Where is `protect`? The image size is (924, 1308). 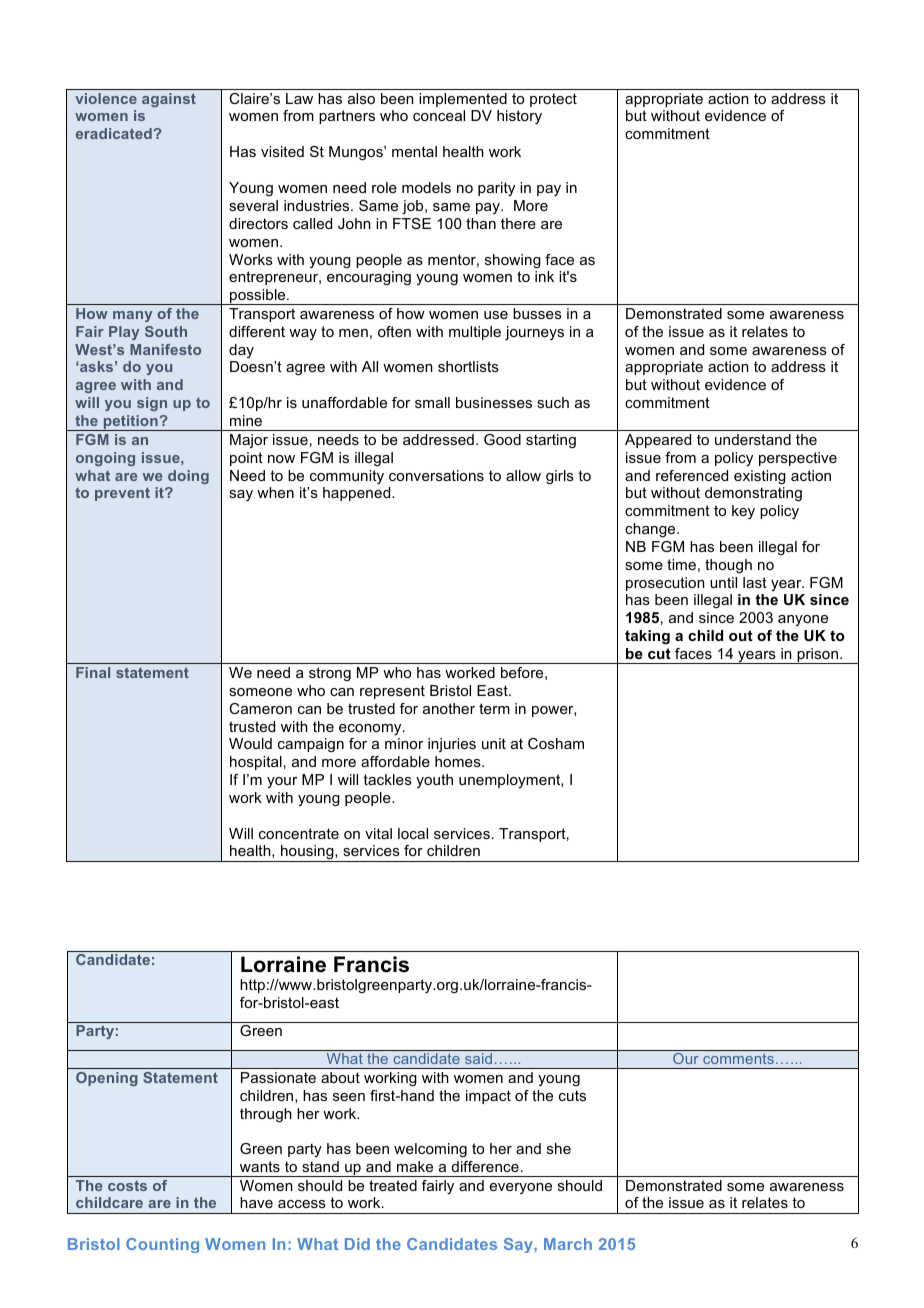 protect is located at coordinates (553, 100).
